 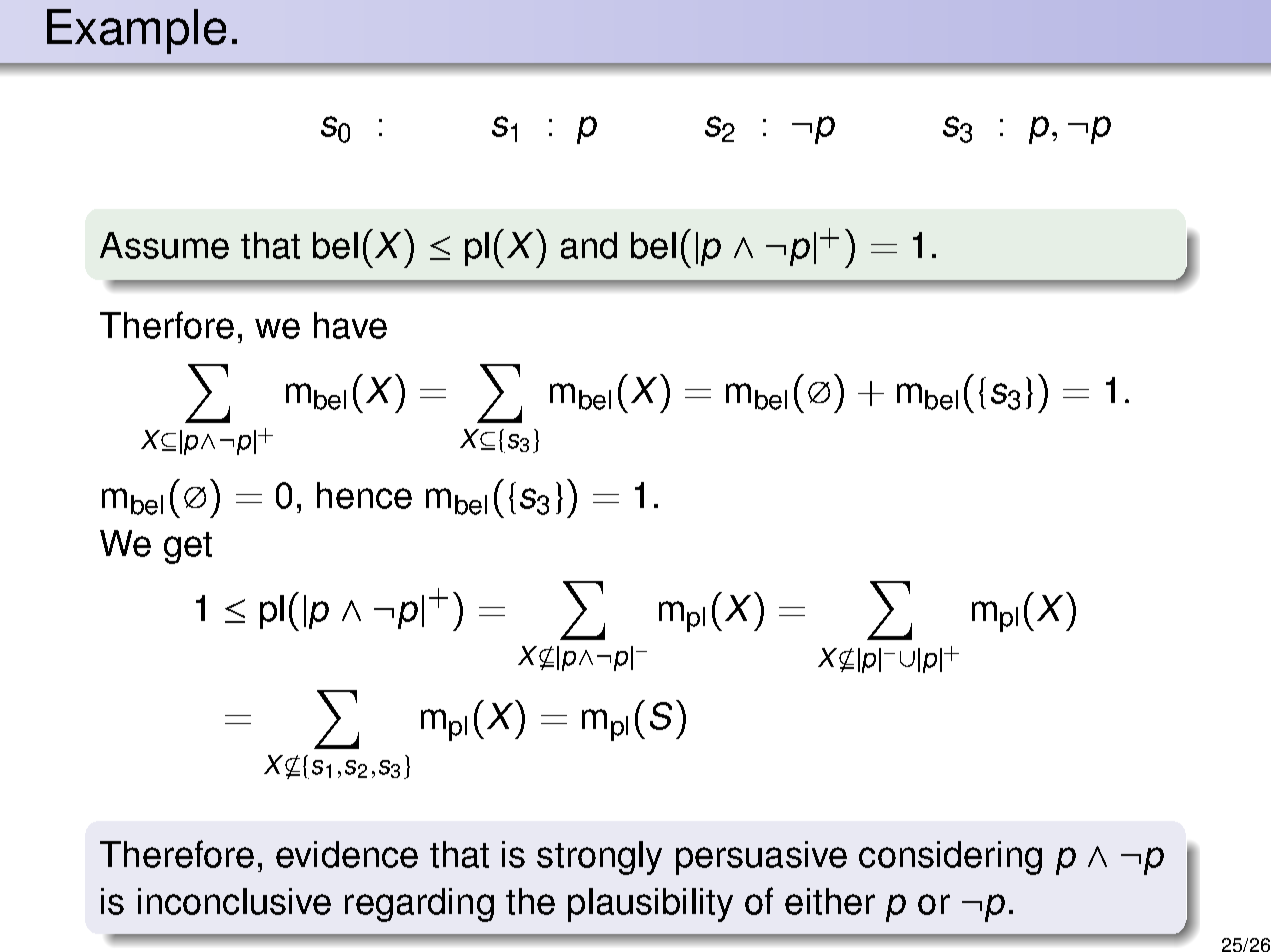 What do you see at coordinates (650, 905) in the screenshot?
I see `plausibility` at bounding box center [650, 905].
